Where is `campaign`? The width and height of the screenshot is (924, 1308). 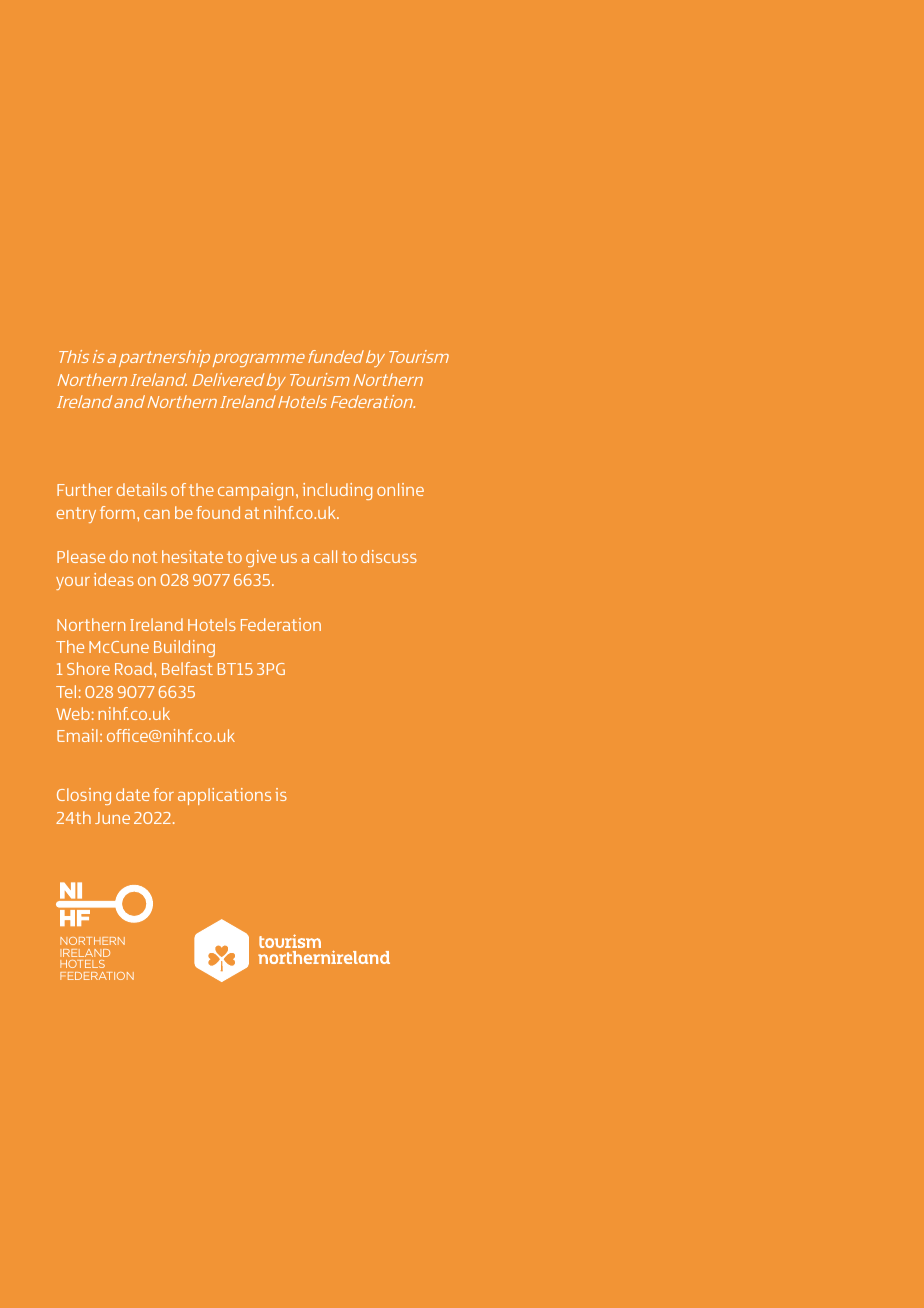
campaign is located at coordinates (255, 491).
